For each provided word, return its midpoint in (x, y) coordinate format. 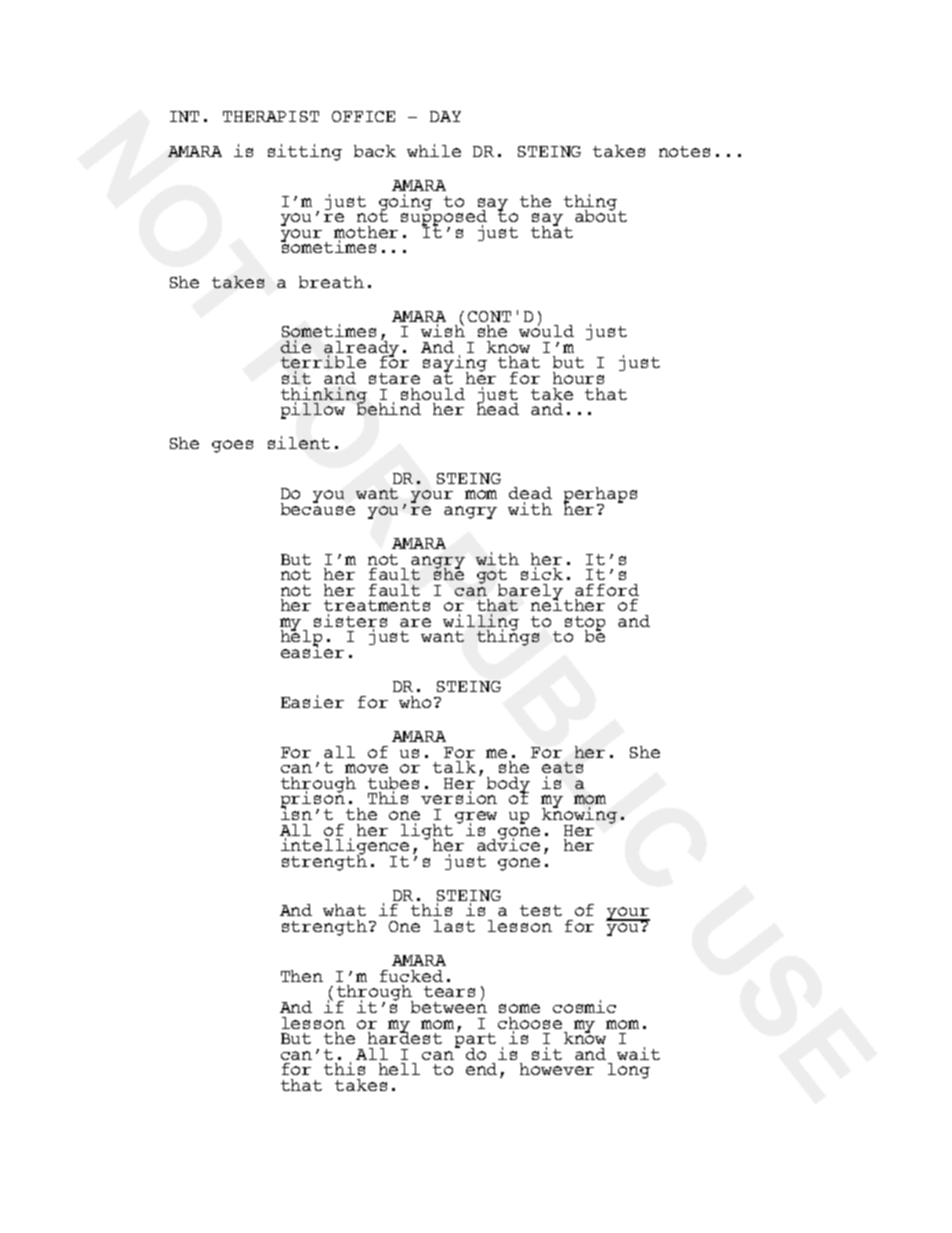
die (296, 346)
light (427, 832)
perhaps (600, 496)
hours (578, 378)
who (415, 702)
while (434, 150)
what (344, 910)
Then (302, 976)
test (541, 910)
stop (585, 624)
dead (530, 493)
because (318, 508)
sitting (305, 152)
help (301, 638)
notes (684, 151)
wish (443, 330)
